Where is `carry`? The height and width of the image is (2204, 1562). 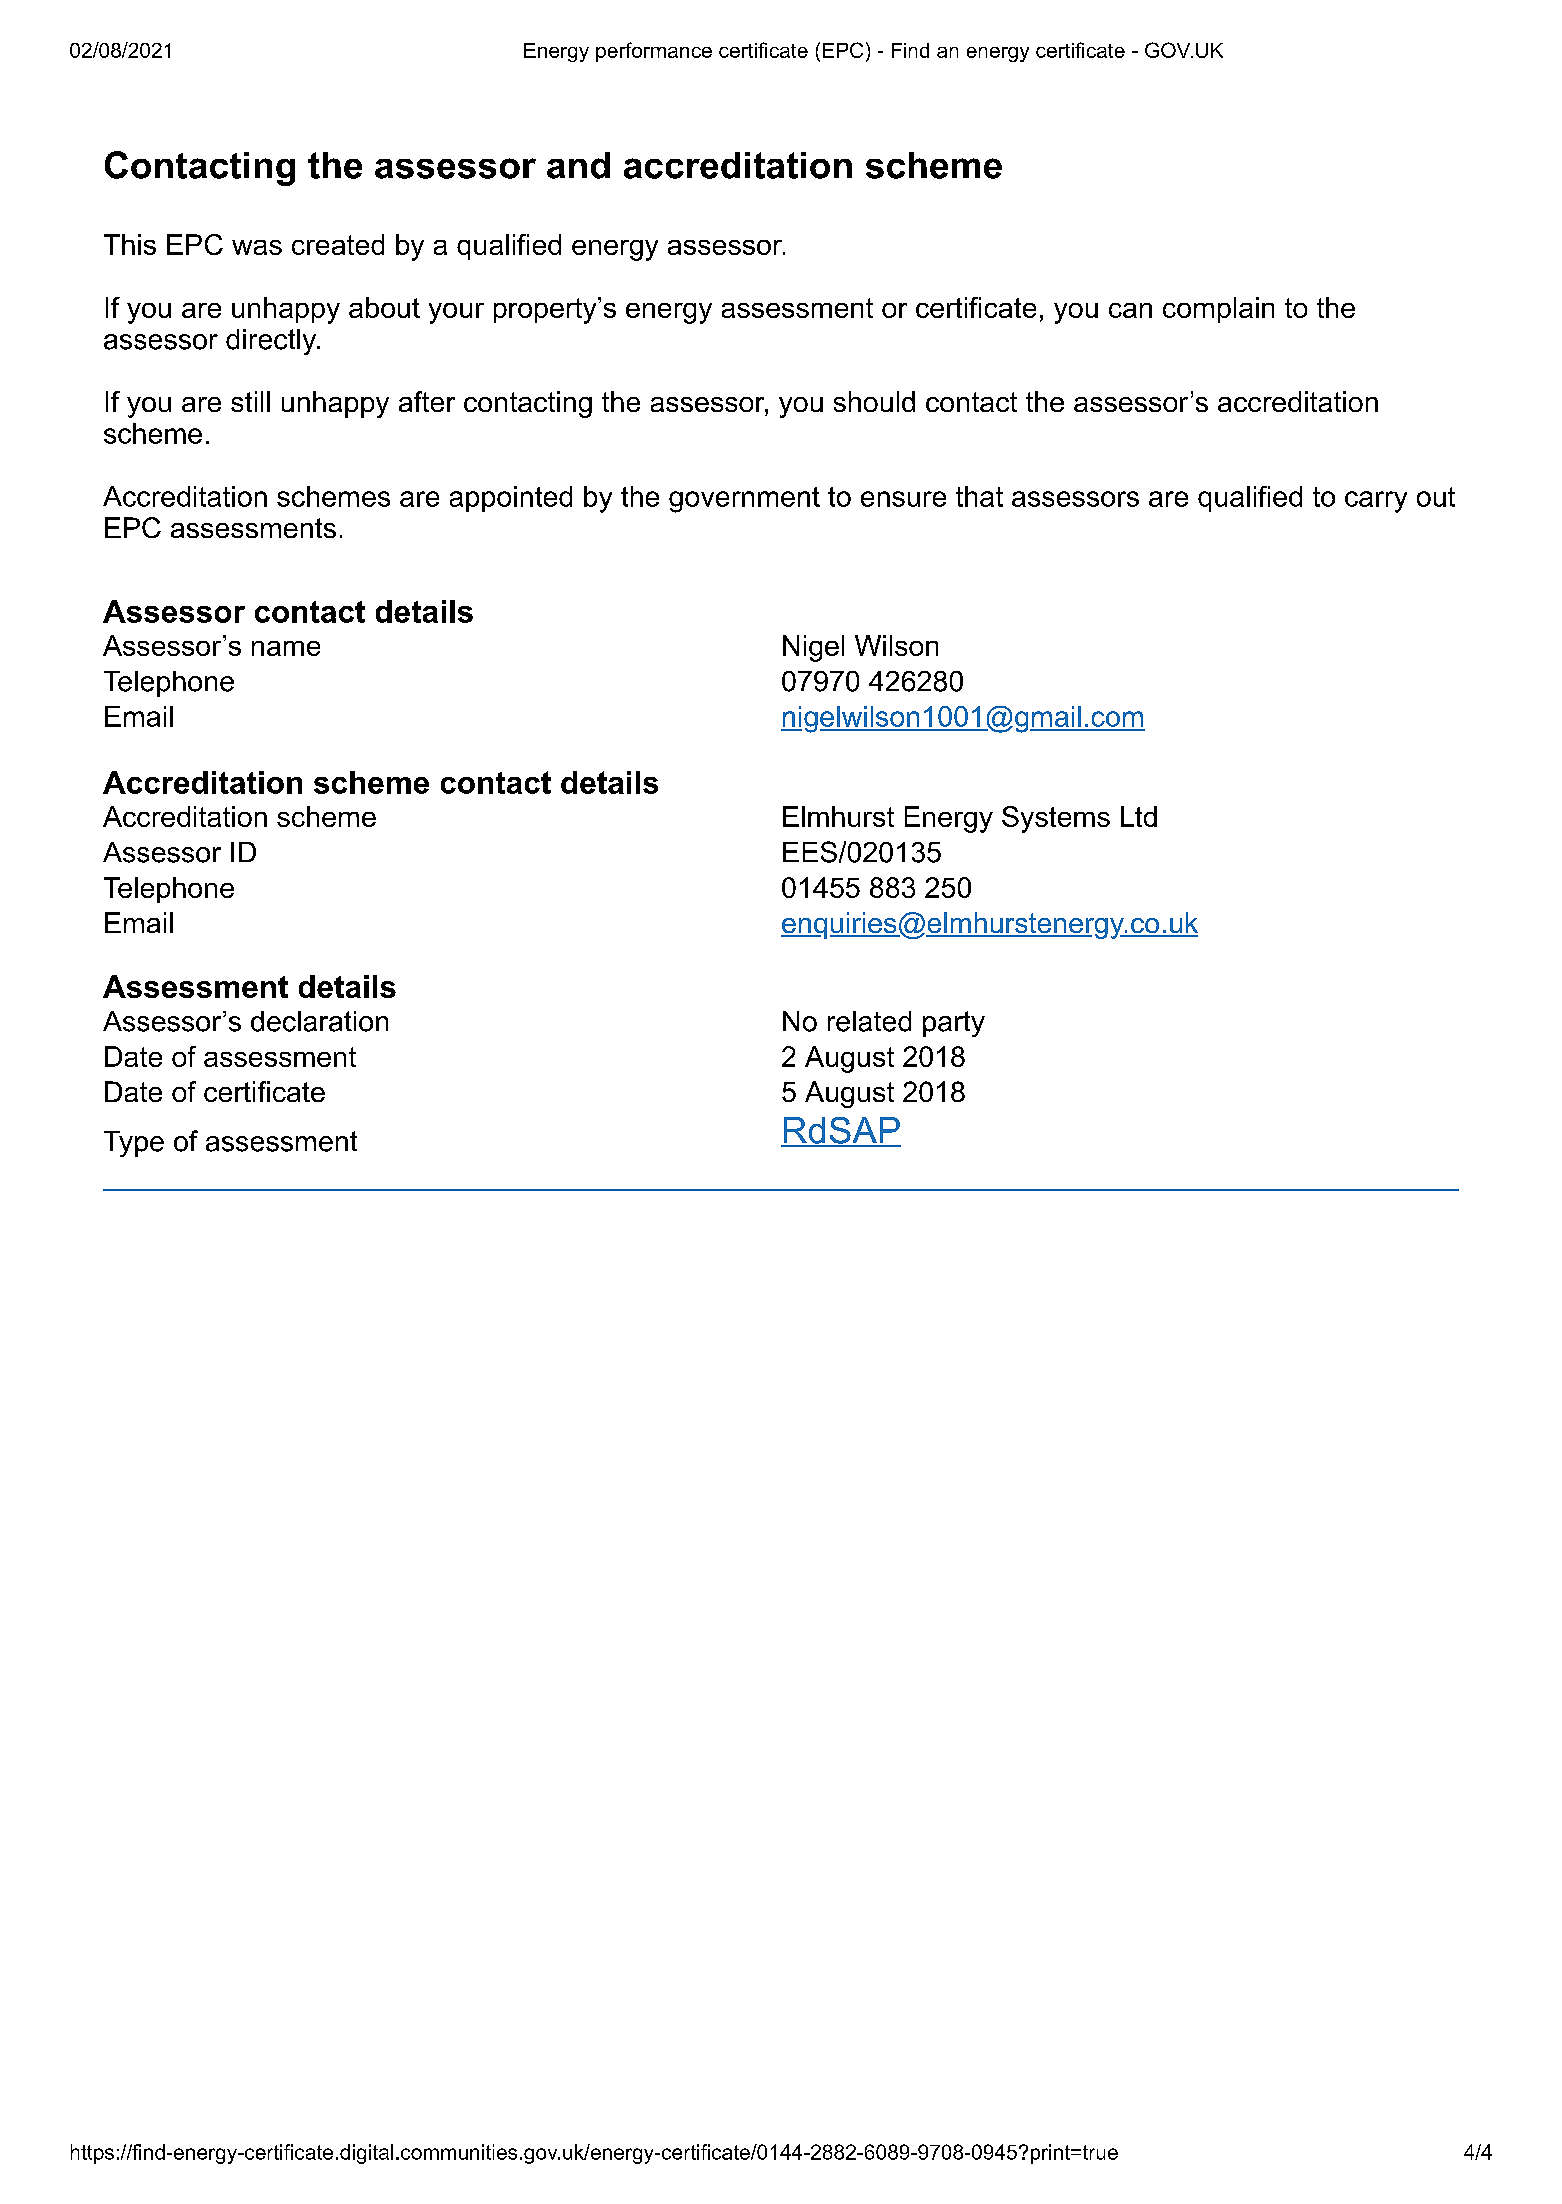 carry is located at coordinates (1376, 502).
